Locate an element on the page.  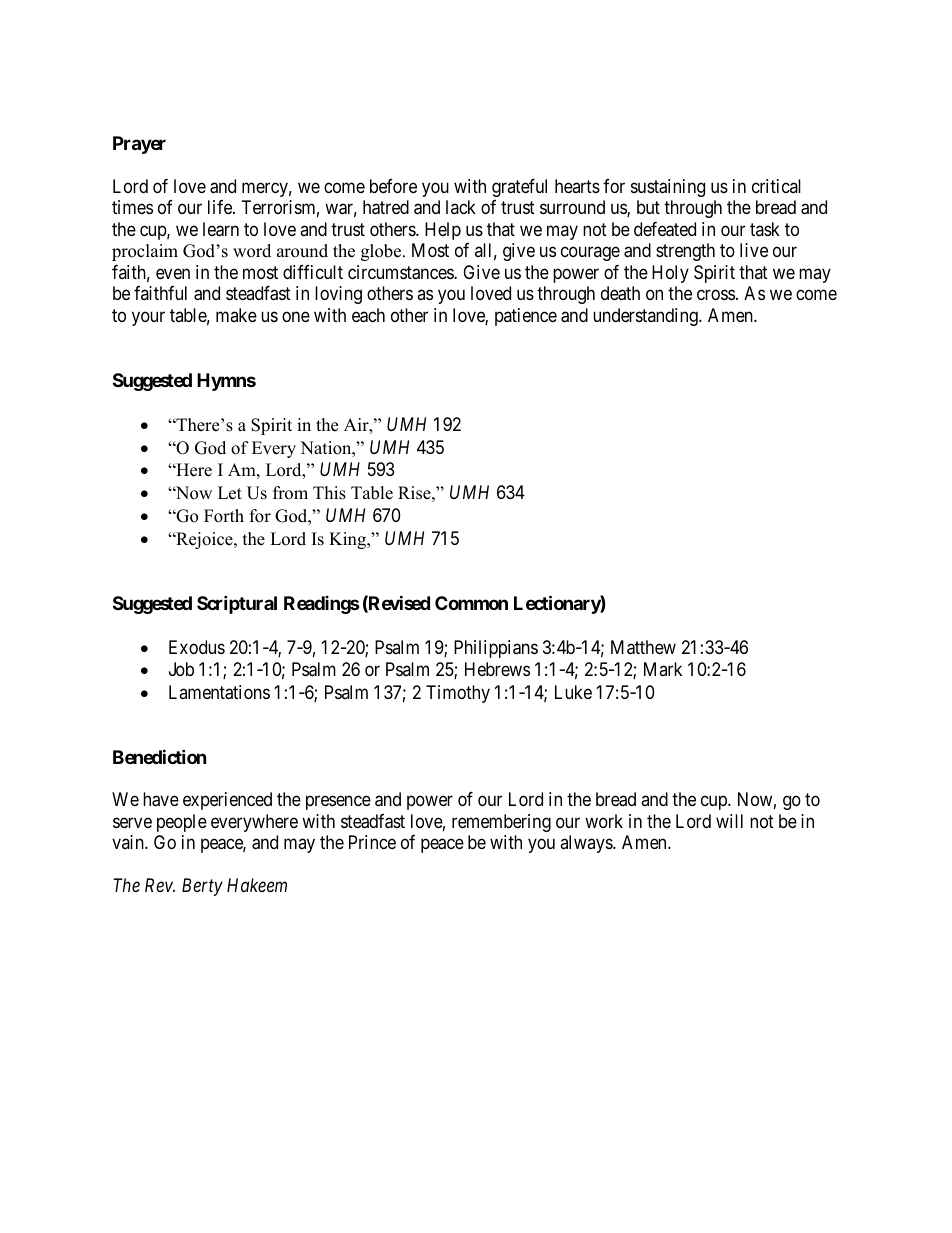
Forth is located at coordinates (224, 516).
